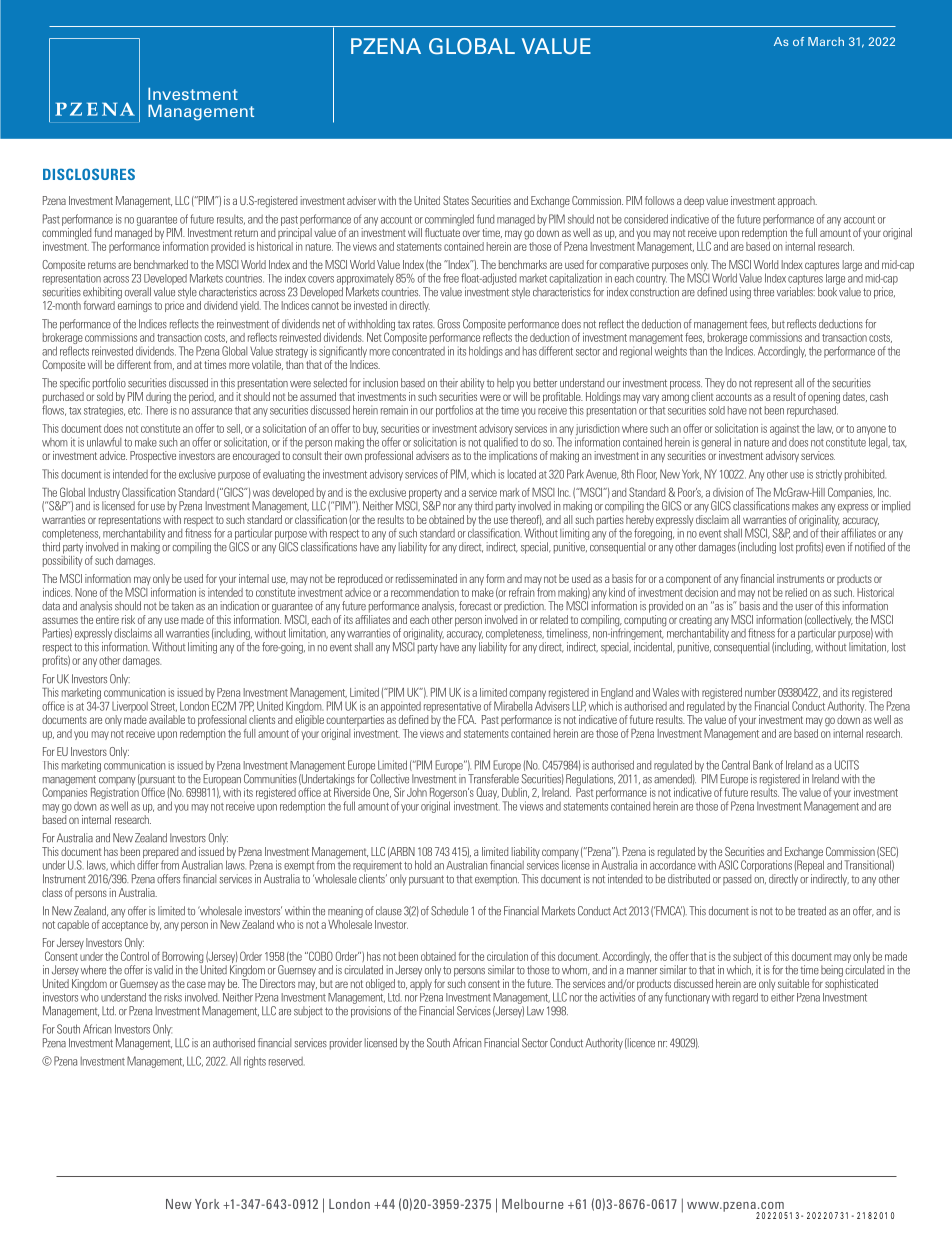 This screenshot has width=952, height=1233. Describe the element at coordinates (89, 174) in the screenshot. I see `DISCLOSURES` at that location.
